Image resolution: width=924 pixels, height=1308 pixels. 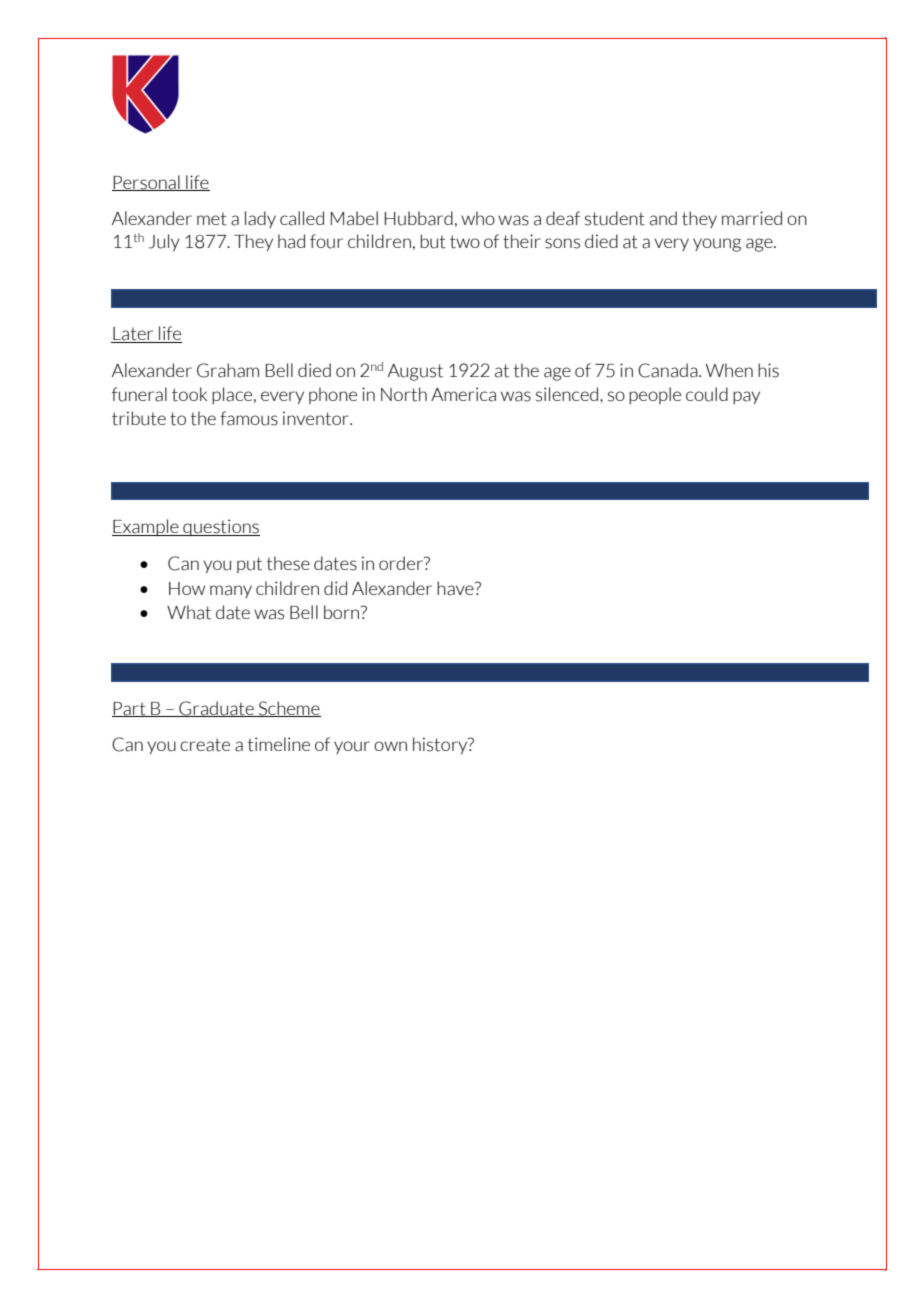 What do you see at coordinates (228, 370) in the page?
I see `Graham` at bounding box center [228, 370].
